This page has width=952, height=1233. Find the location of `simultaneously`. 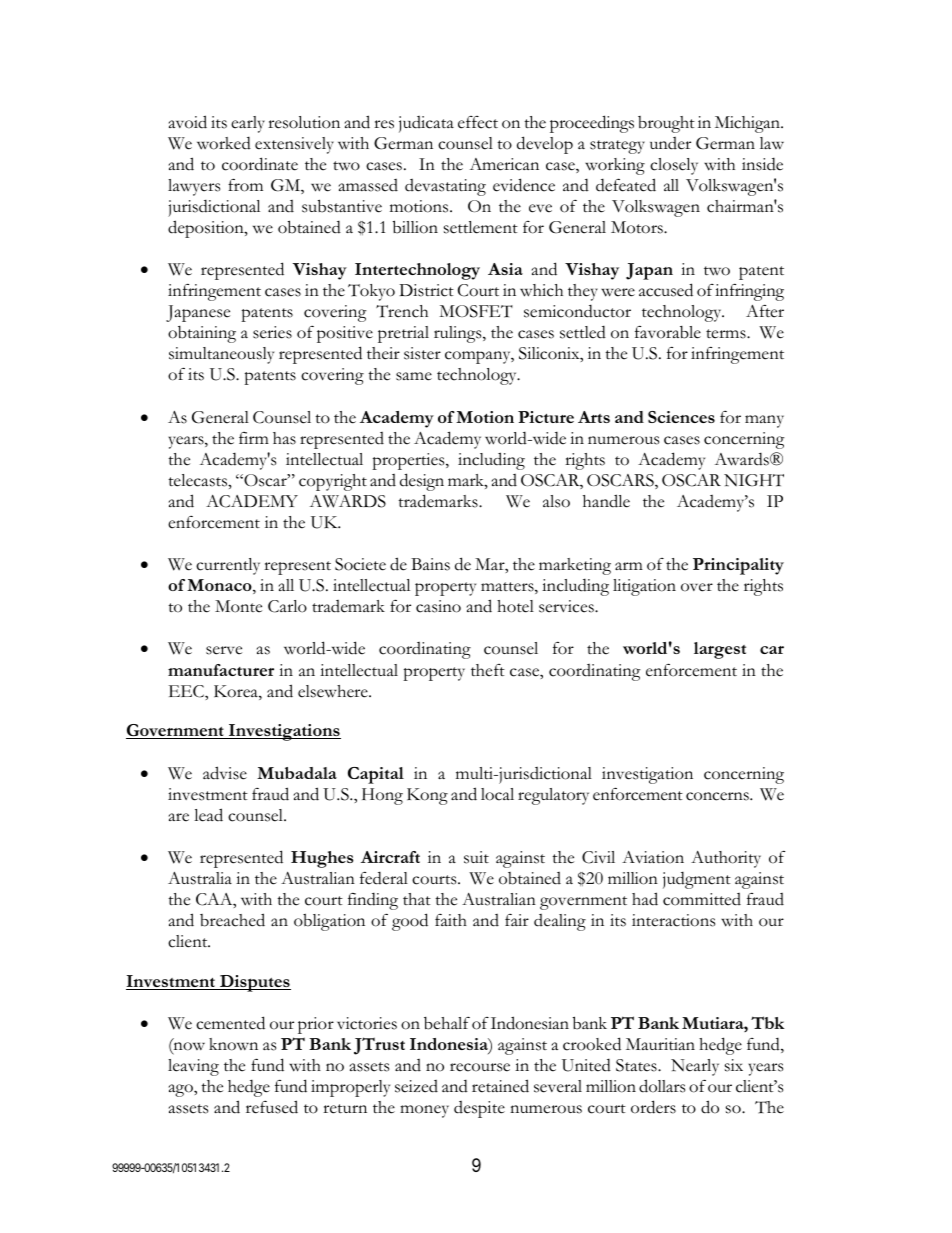

simultaneously is located at coordinates (221, 355).
